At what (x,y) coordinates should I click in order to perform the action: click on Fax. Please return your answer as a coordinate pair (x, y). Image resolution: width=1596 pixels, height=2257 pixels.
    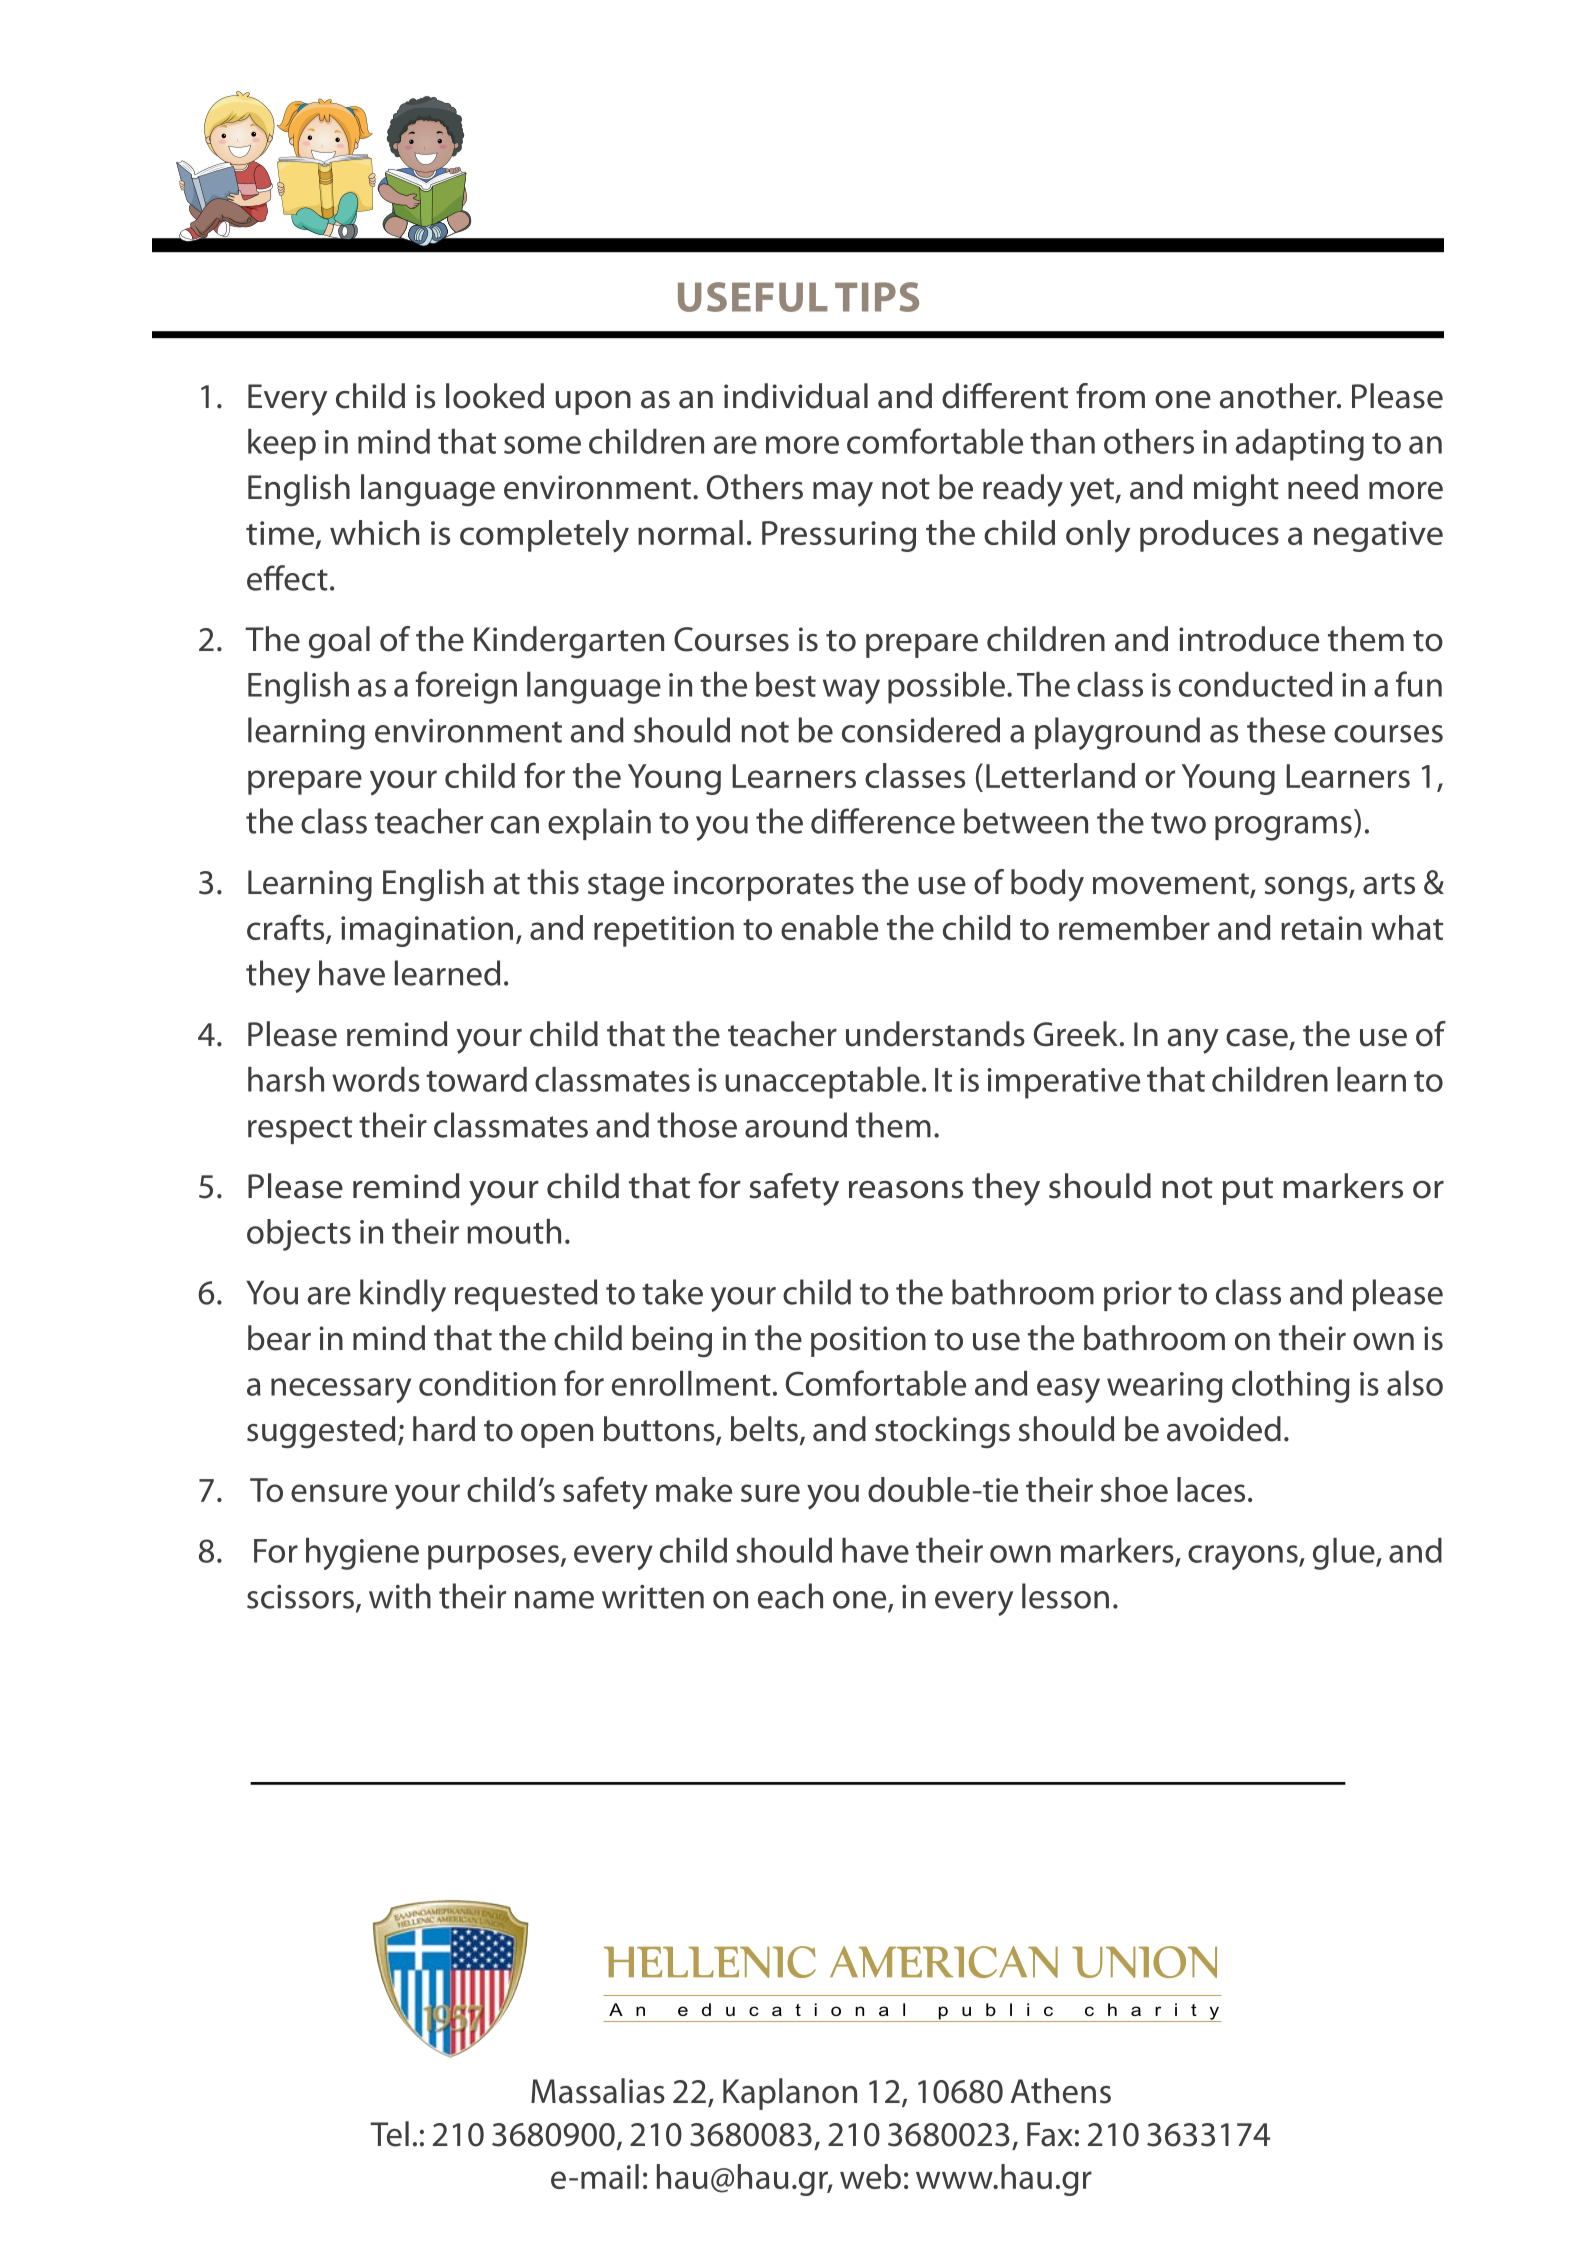
    Looking at the image, I should click on (1050, 2134).
